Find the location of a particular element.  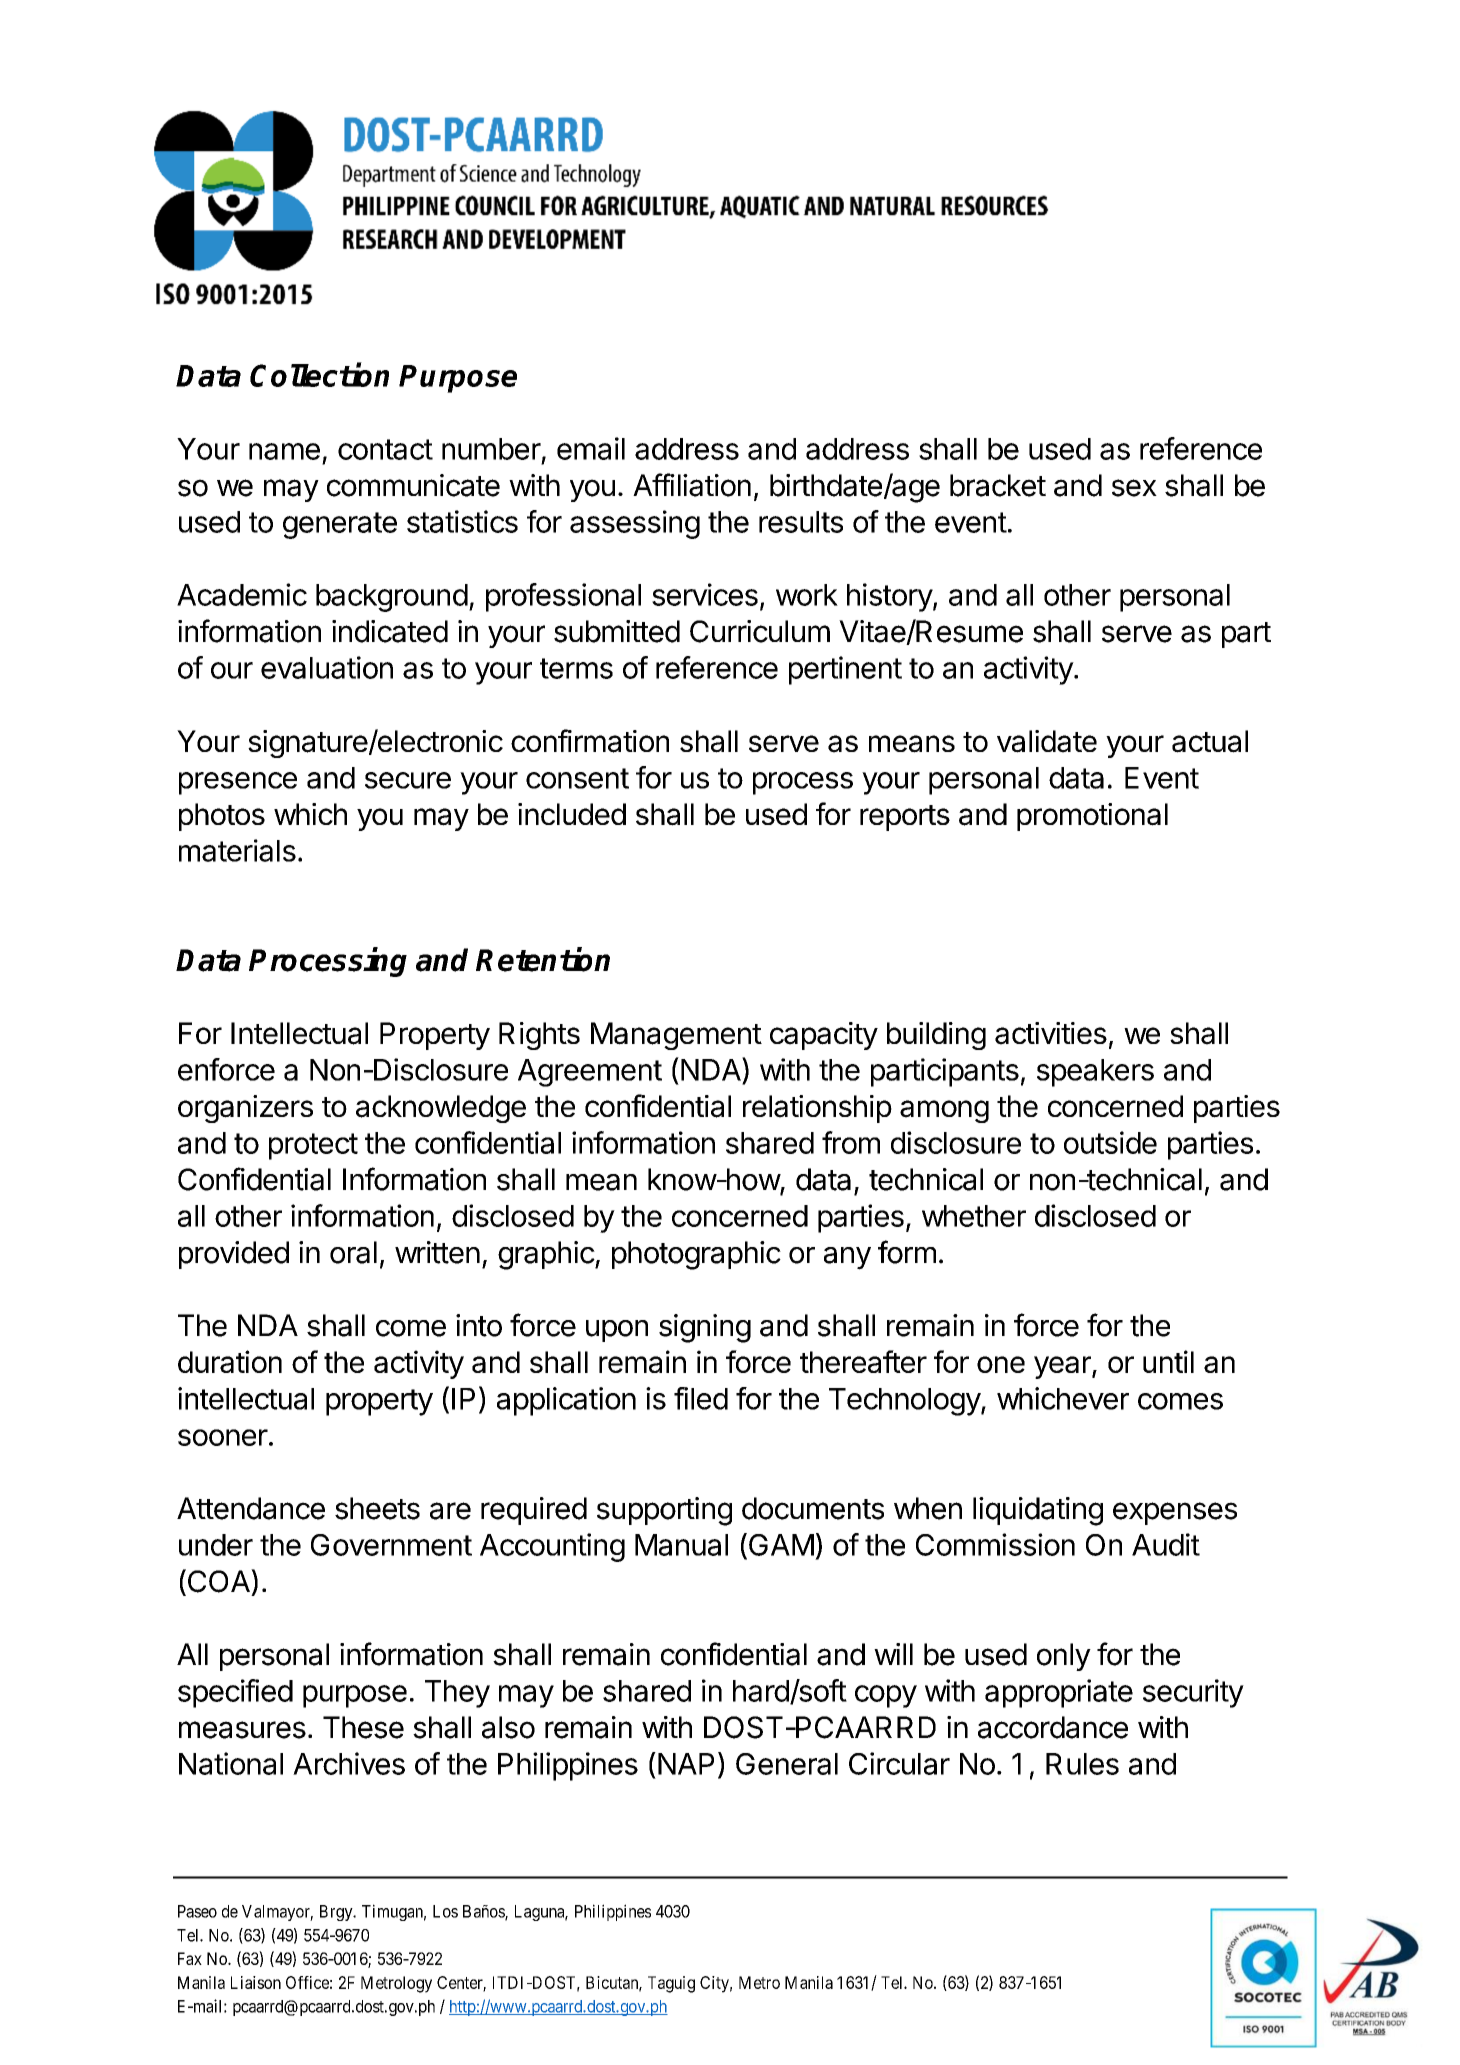

materials is located at coordinates (237, 850).
